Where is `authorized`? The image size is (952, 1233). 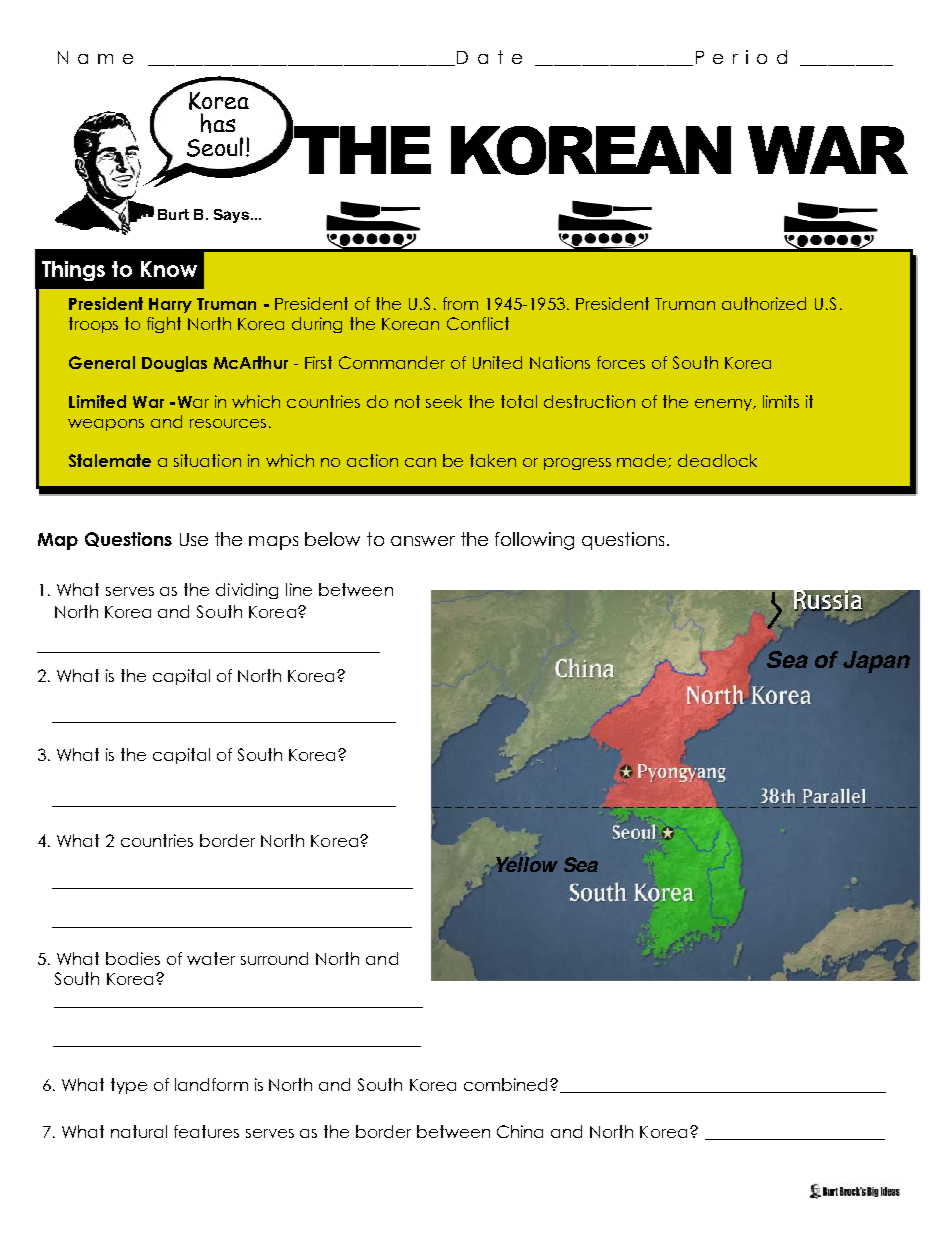
authorized is located at coordinates (764, 303).
